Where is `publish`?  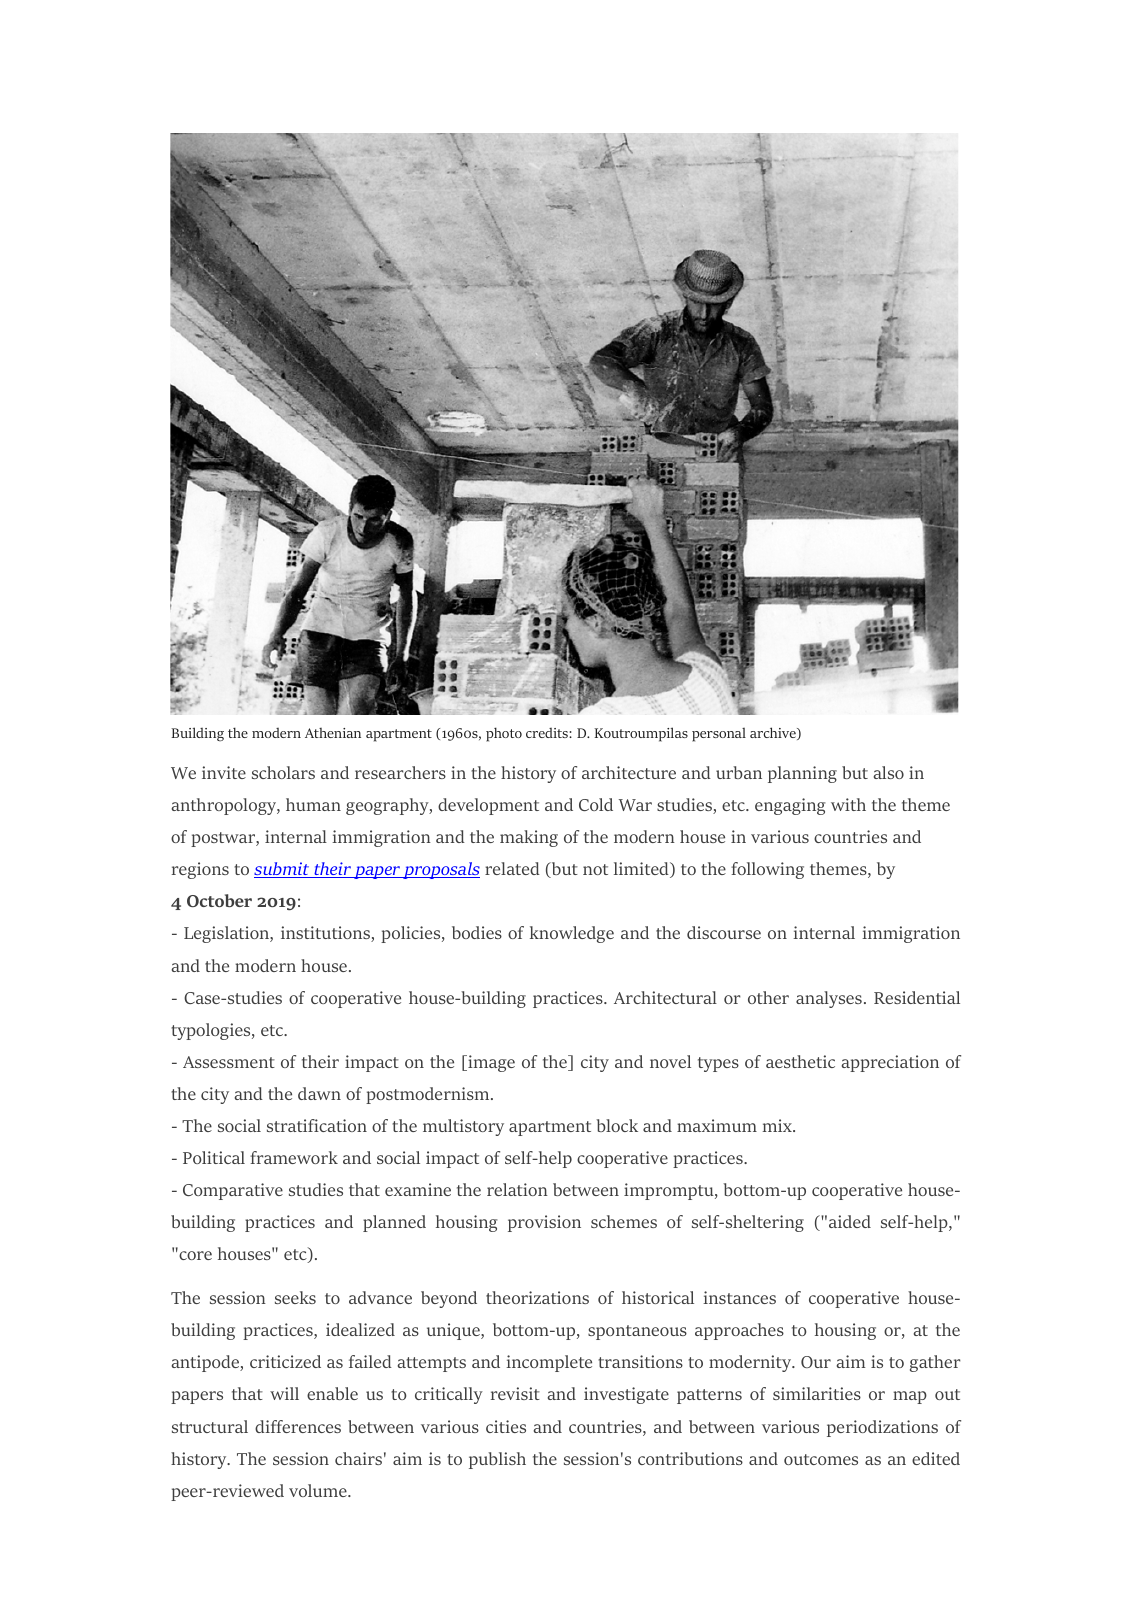
publish is located at coordinates (497, 1460).
